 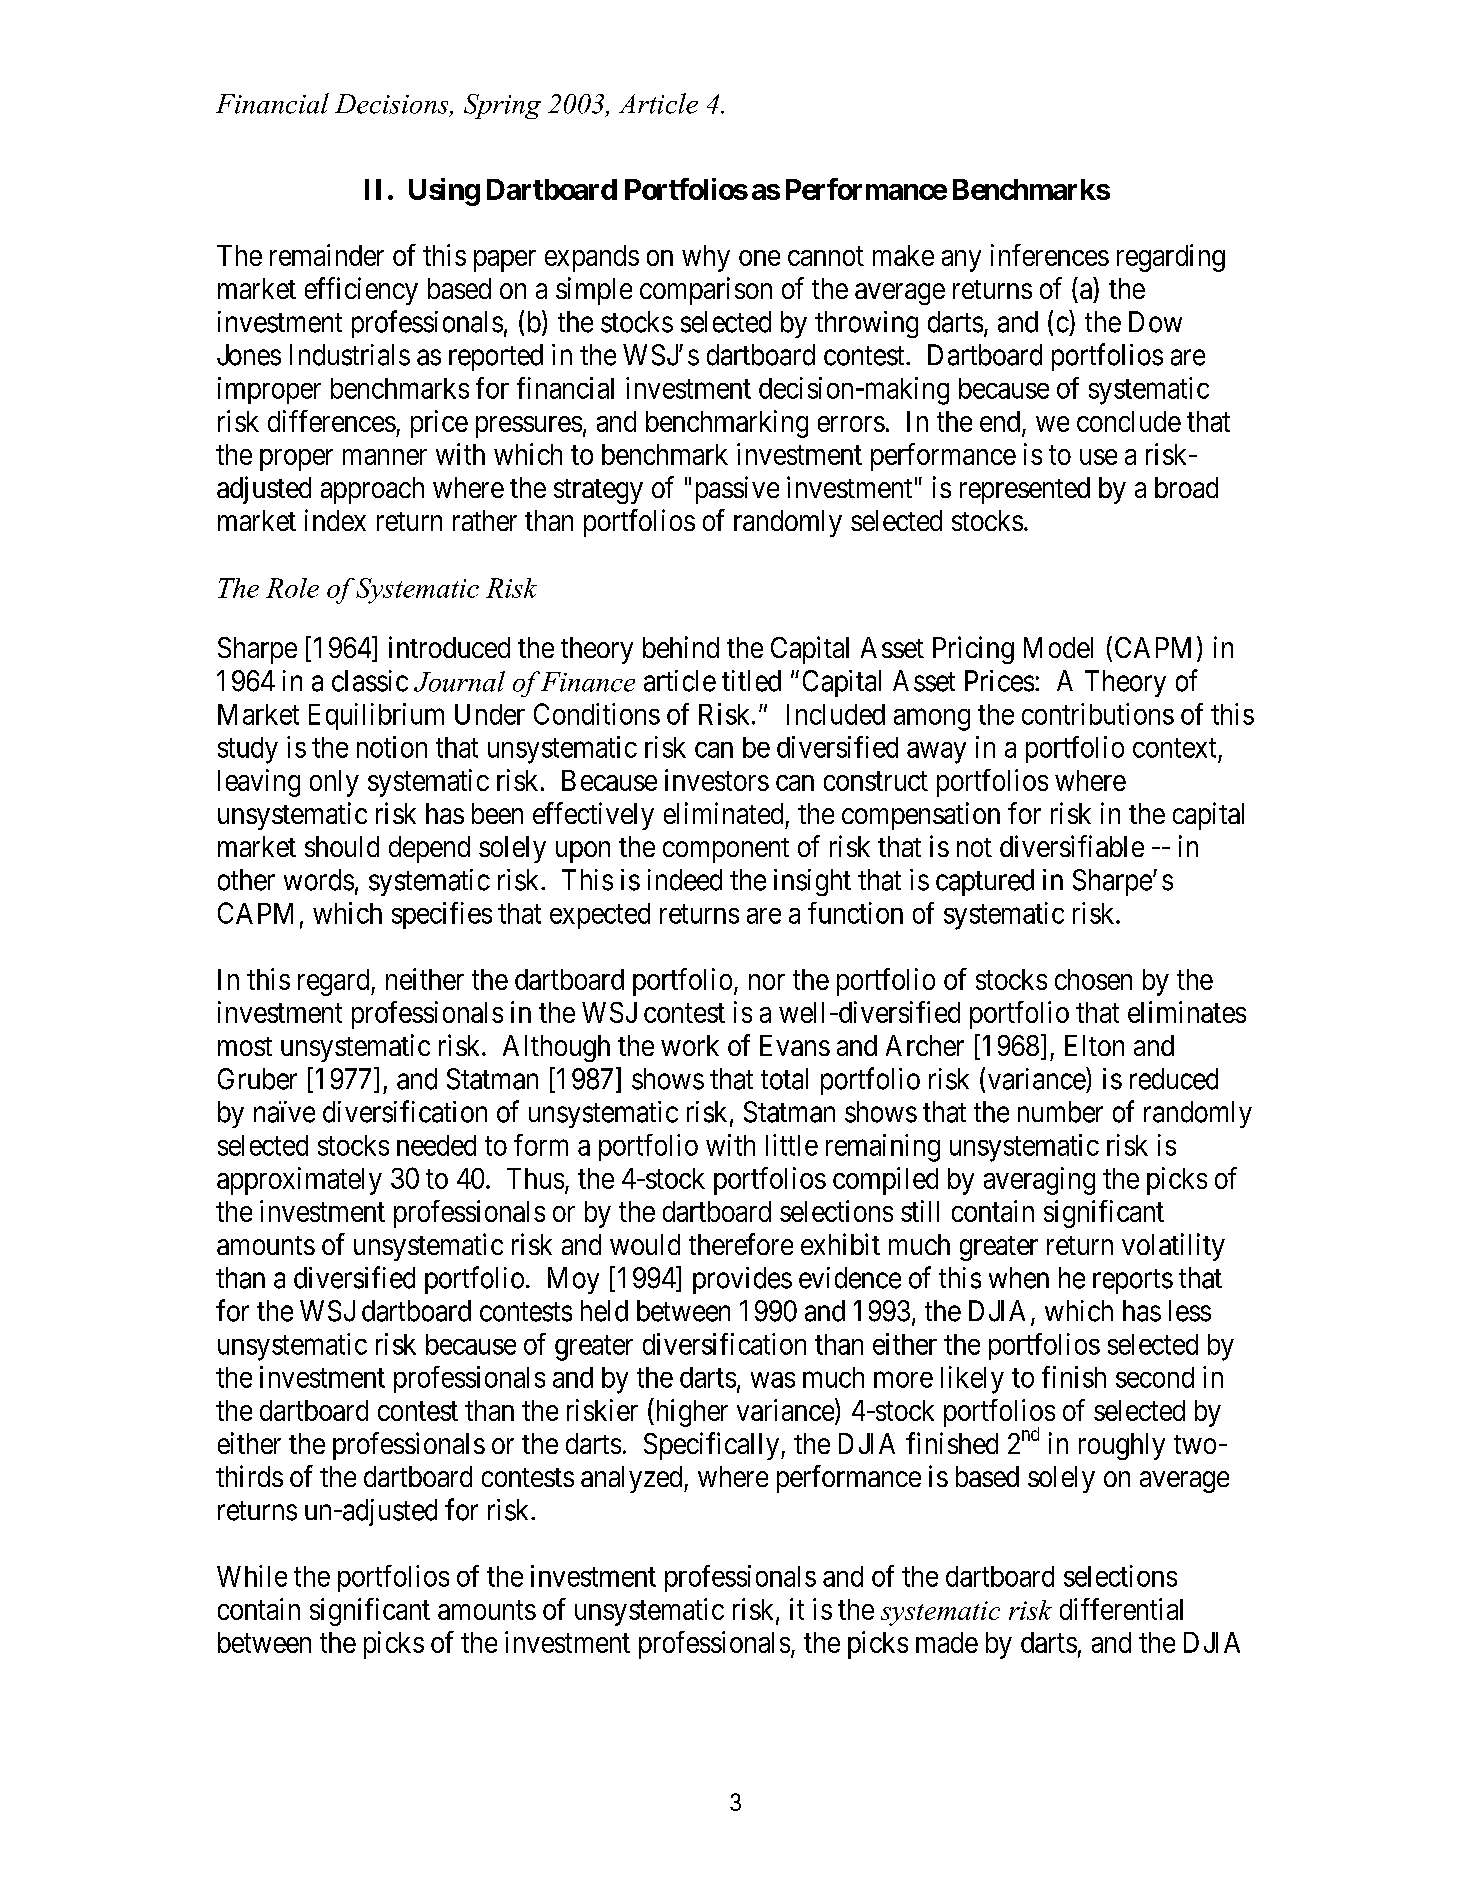 I want to click on remainder, so click(x=327, y=255).
